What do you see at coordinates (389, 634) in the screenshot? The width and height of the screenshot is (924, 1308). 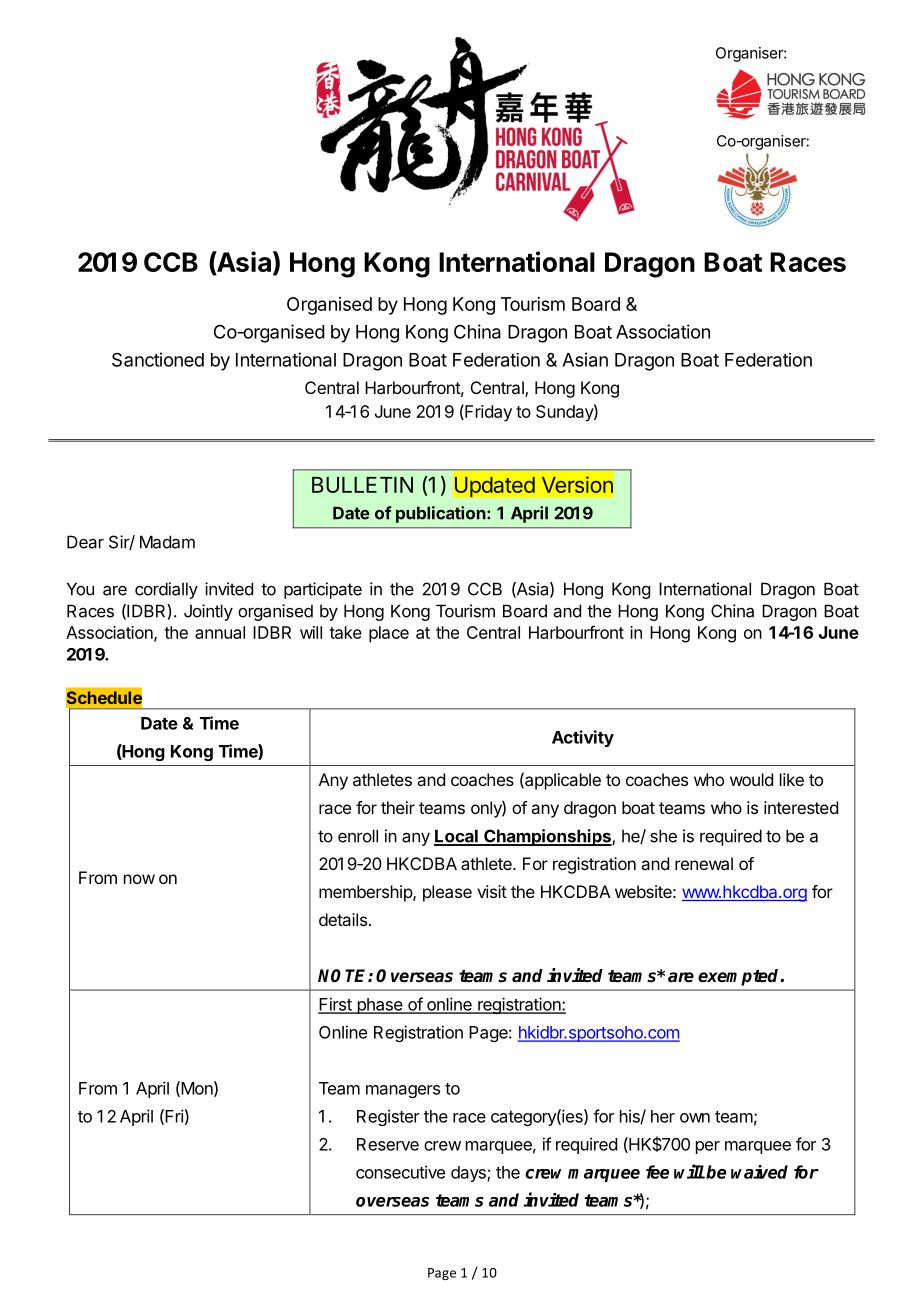 I see `place` at bounding box center [389, 634].
